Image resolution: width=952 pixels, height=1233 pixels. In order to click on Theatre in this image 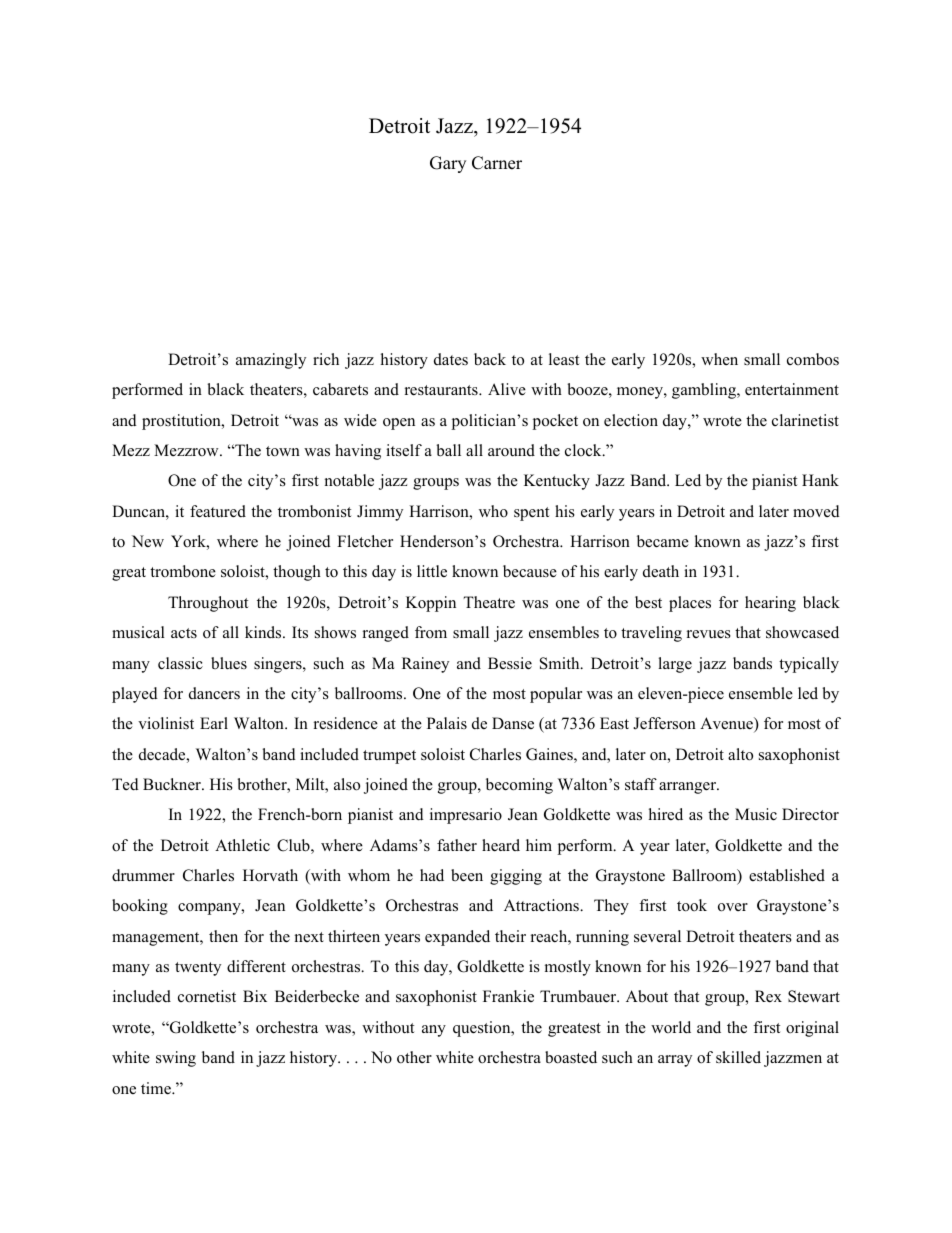, I will do `click(489, 602)`.
